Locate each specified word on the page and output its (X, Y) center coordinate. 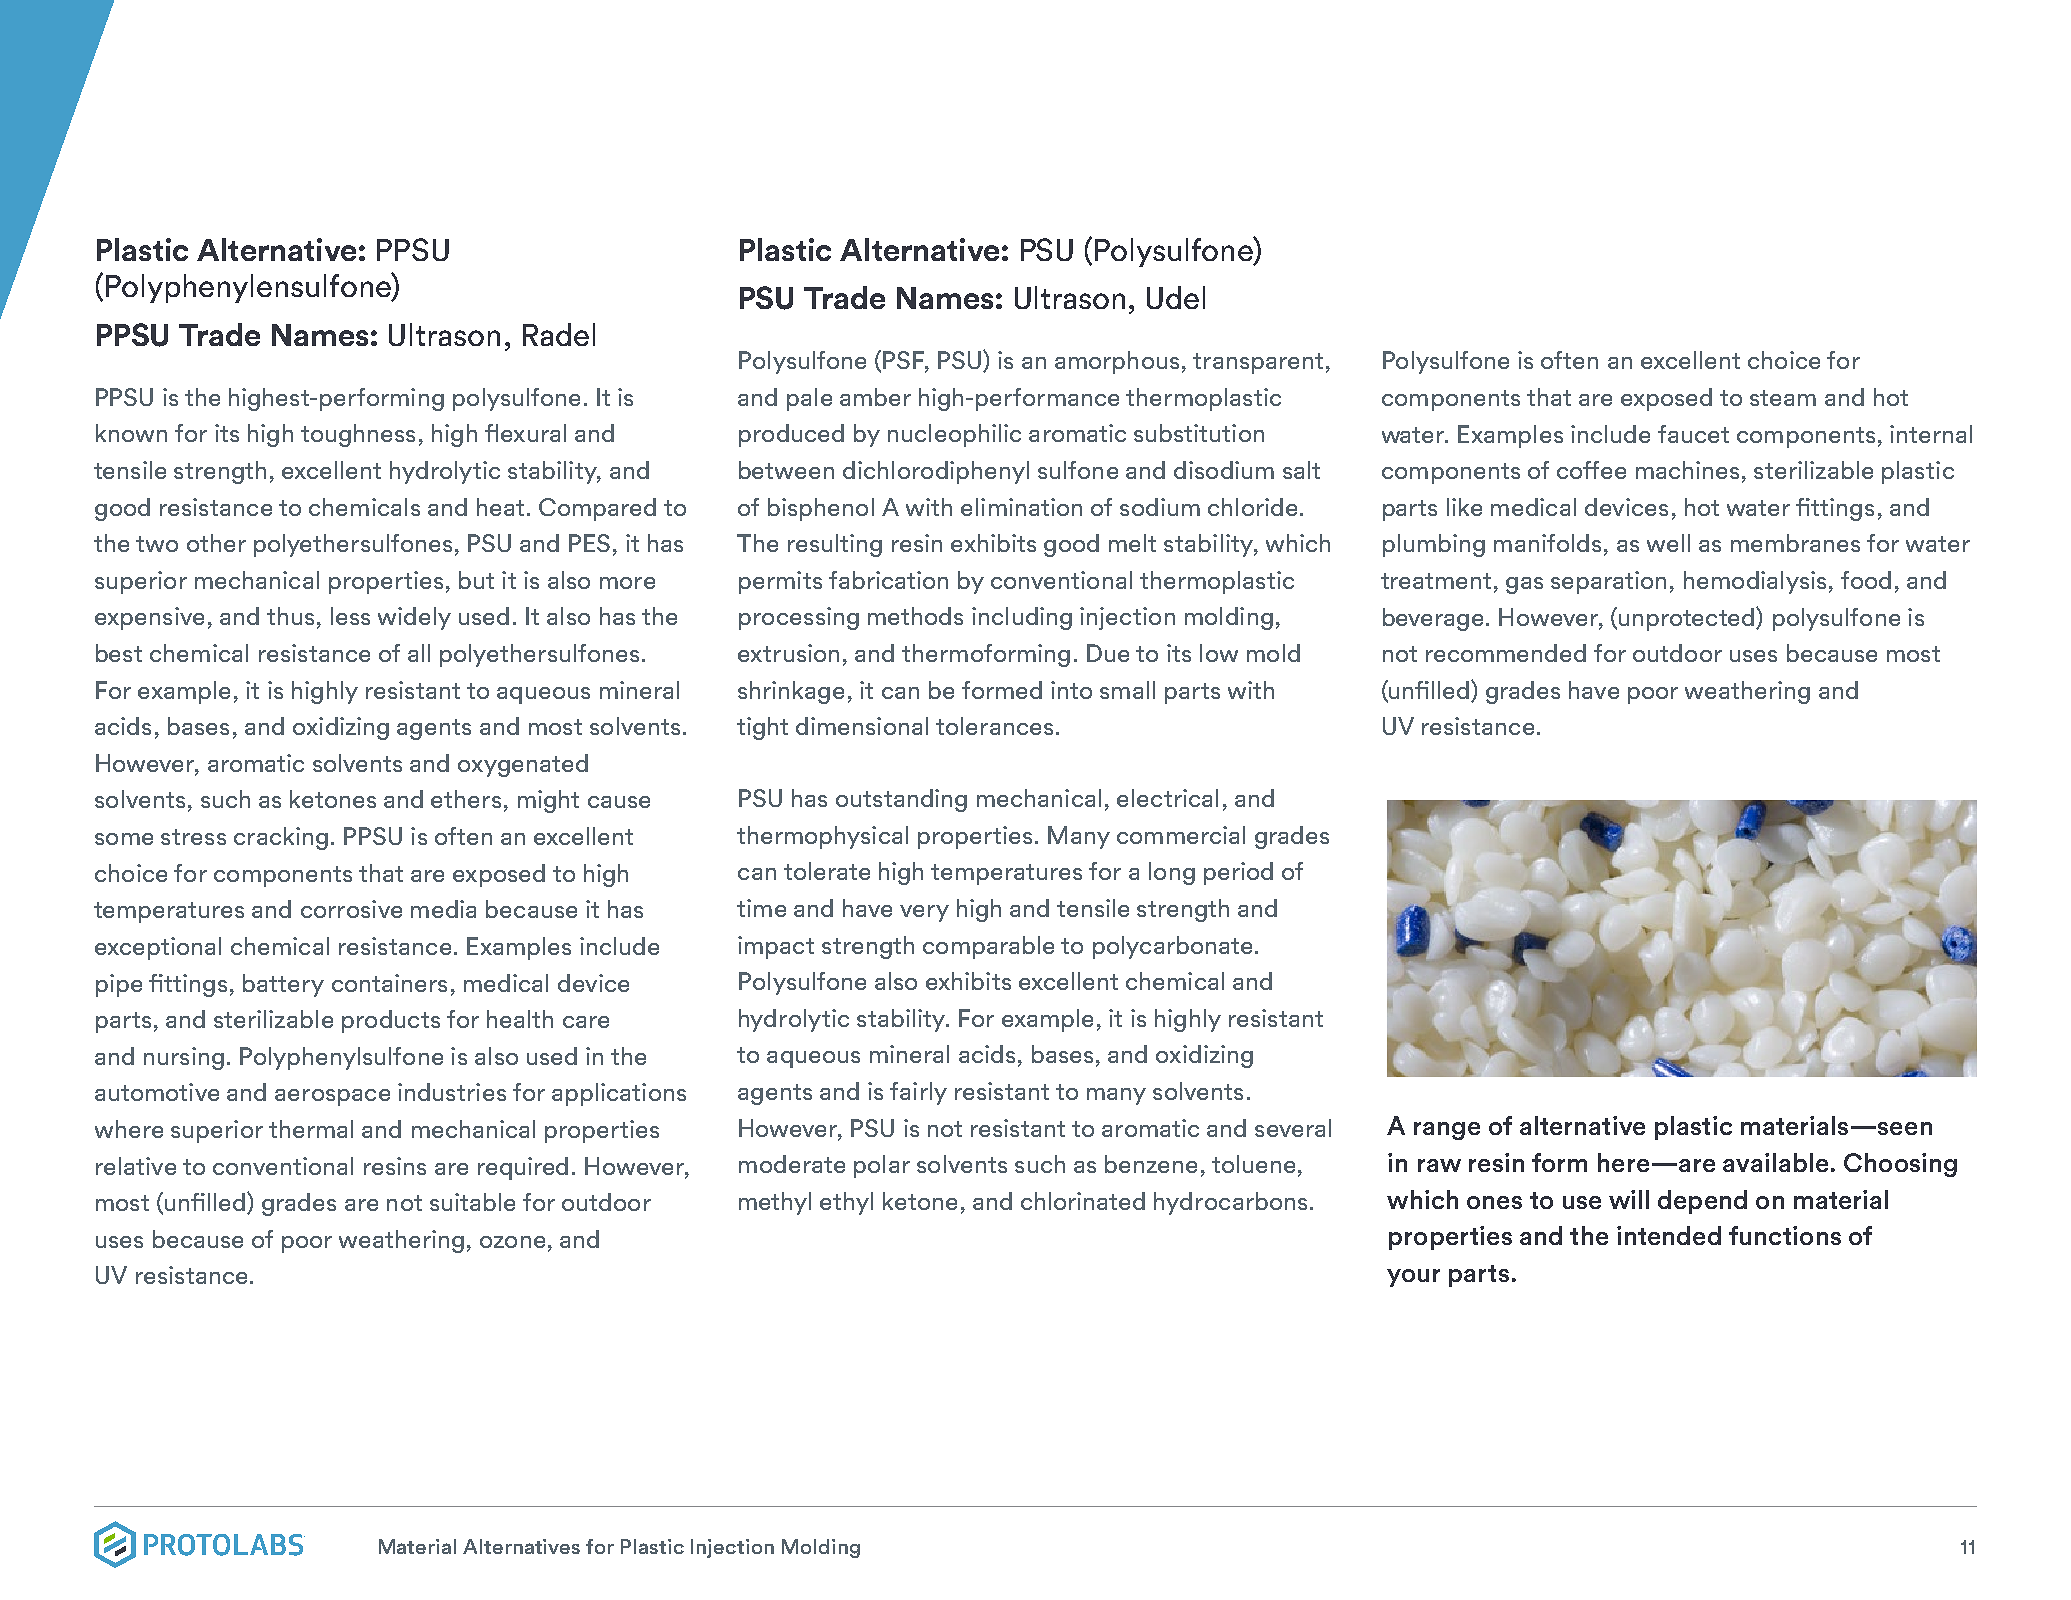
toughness (358, 435)
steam (1783, 398)
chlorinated (1083, 1201)
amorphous (1117, 362)
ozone (512, 1242)
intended (1669, 1235)
